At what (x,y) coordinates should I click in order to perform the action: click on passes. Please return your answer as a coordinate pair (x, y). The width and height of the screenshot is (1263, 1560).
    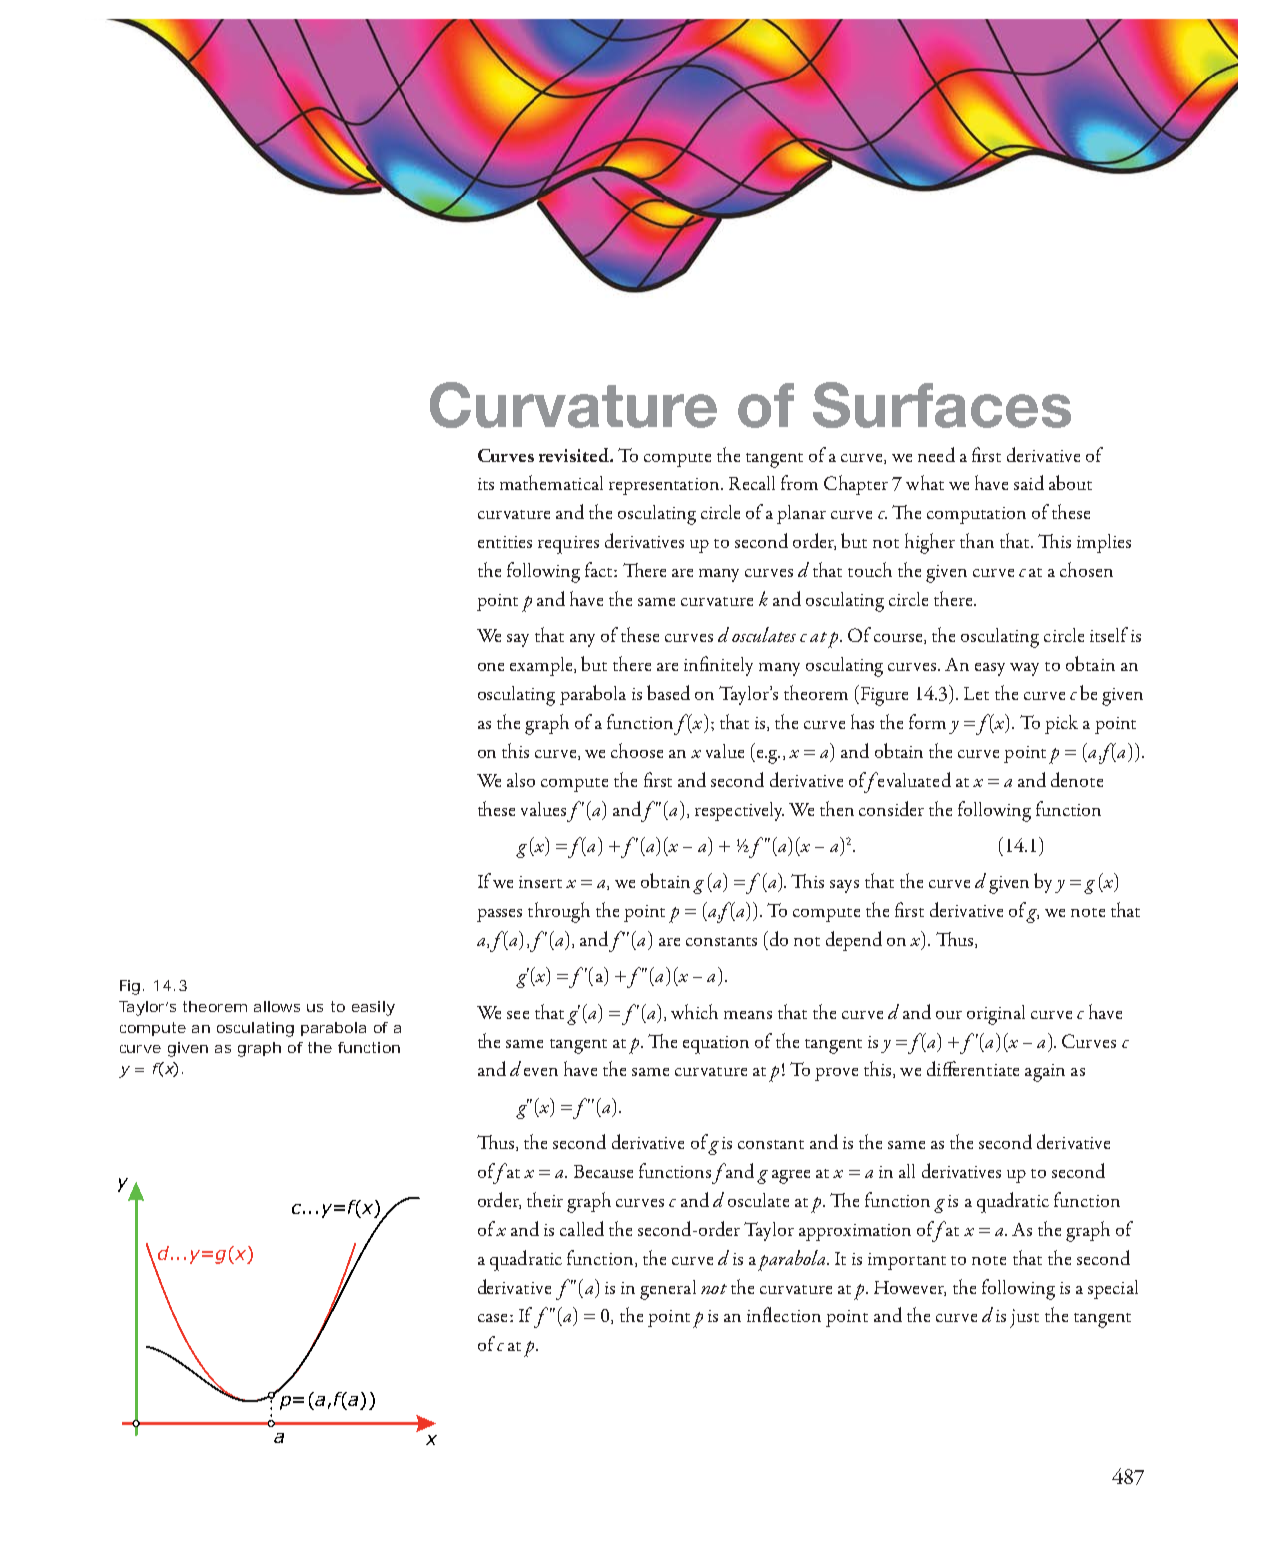
    Looking at the image, I should click on (499, 915).
